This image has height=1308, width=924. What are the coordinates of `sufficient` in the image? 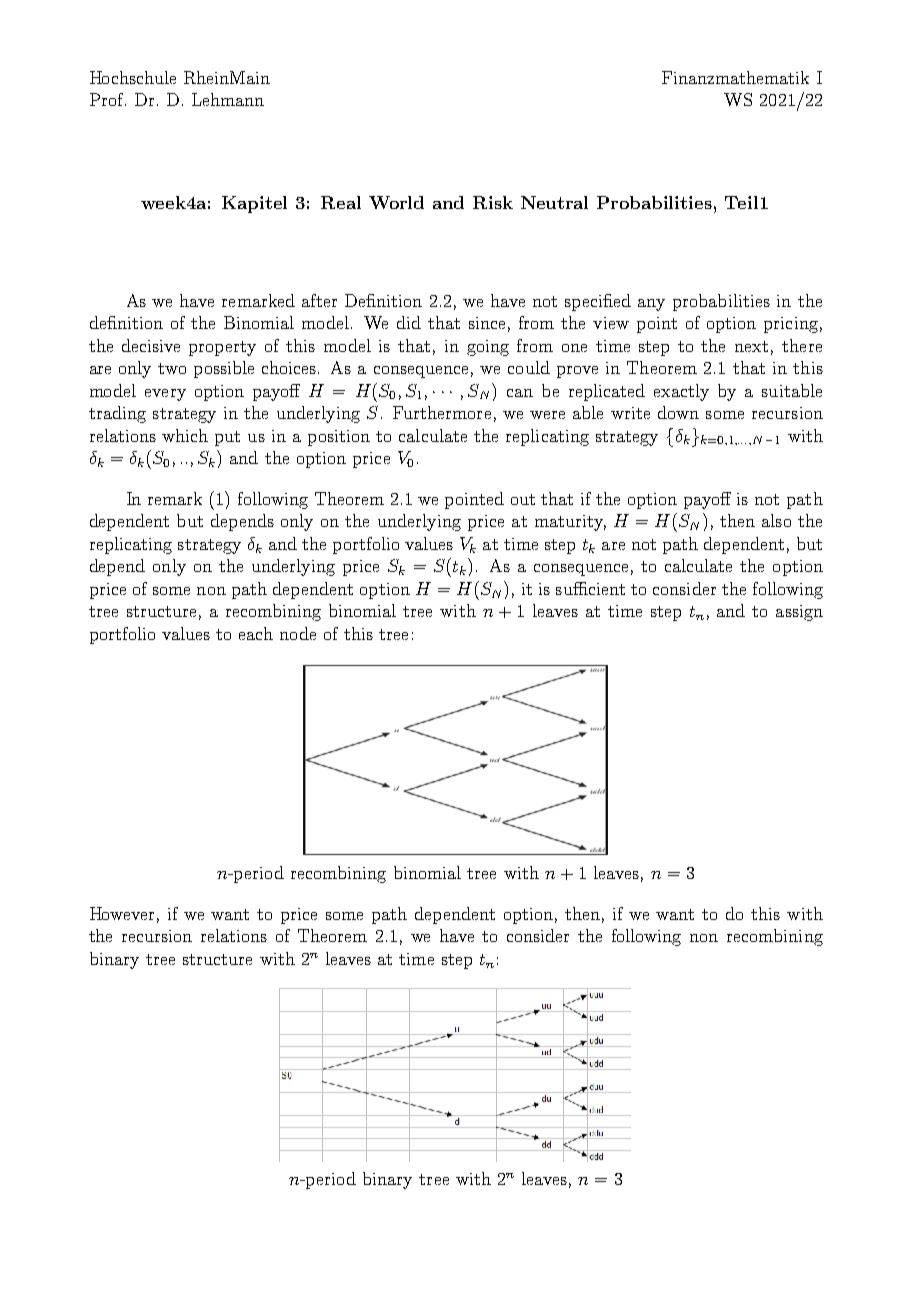 It's located at (590, 588).
